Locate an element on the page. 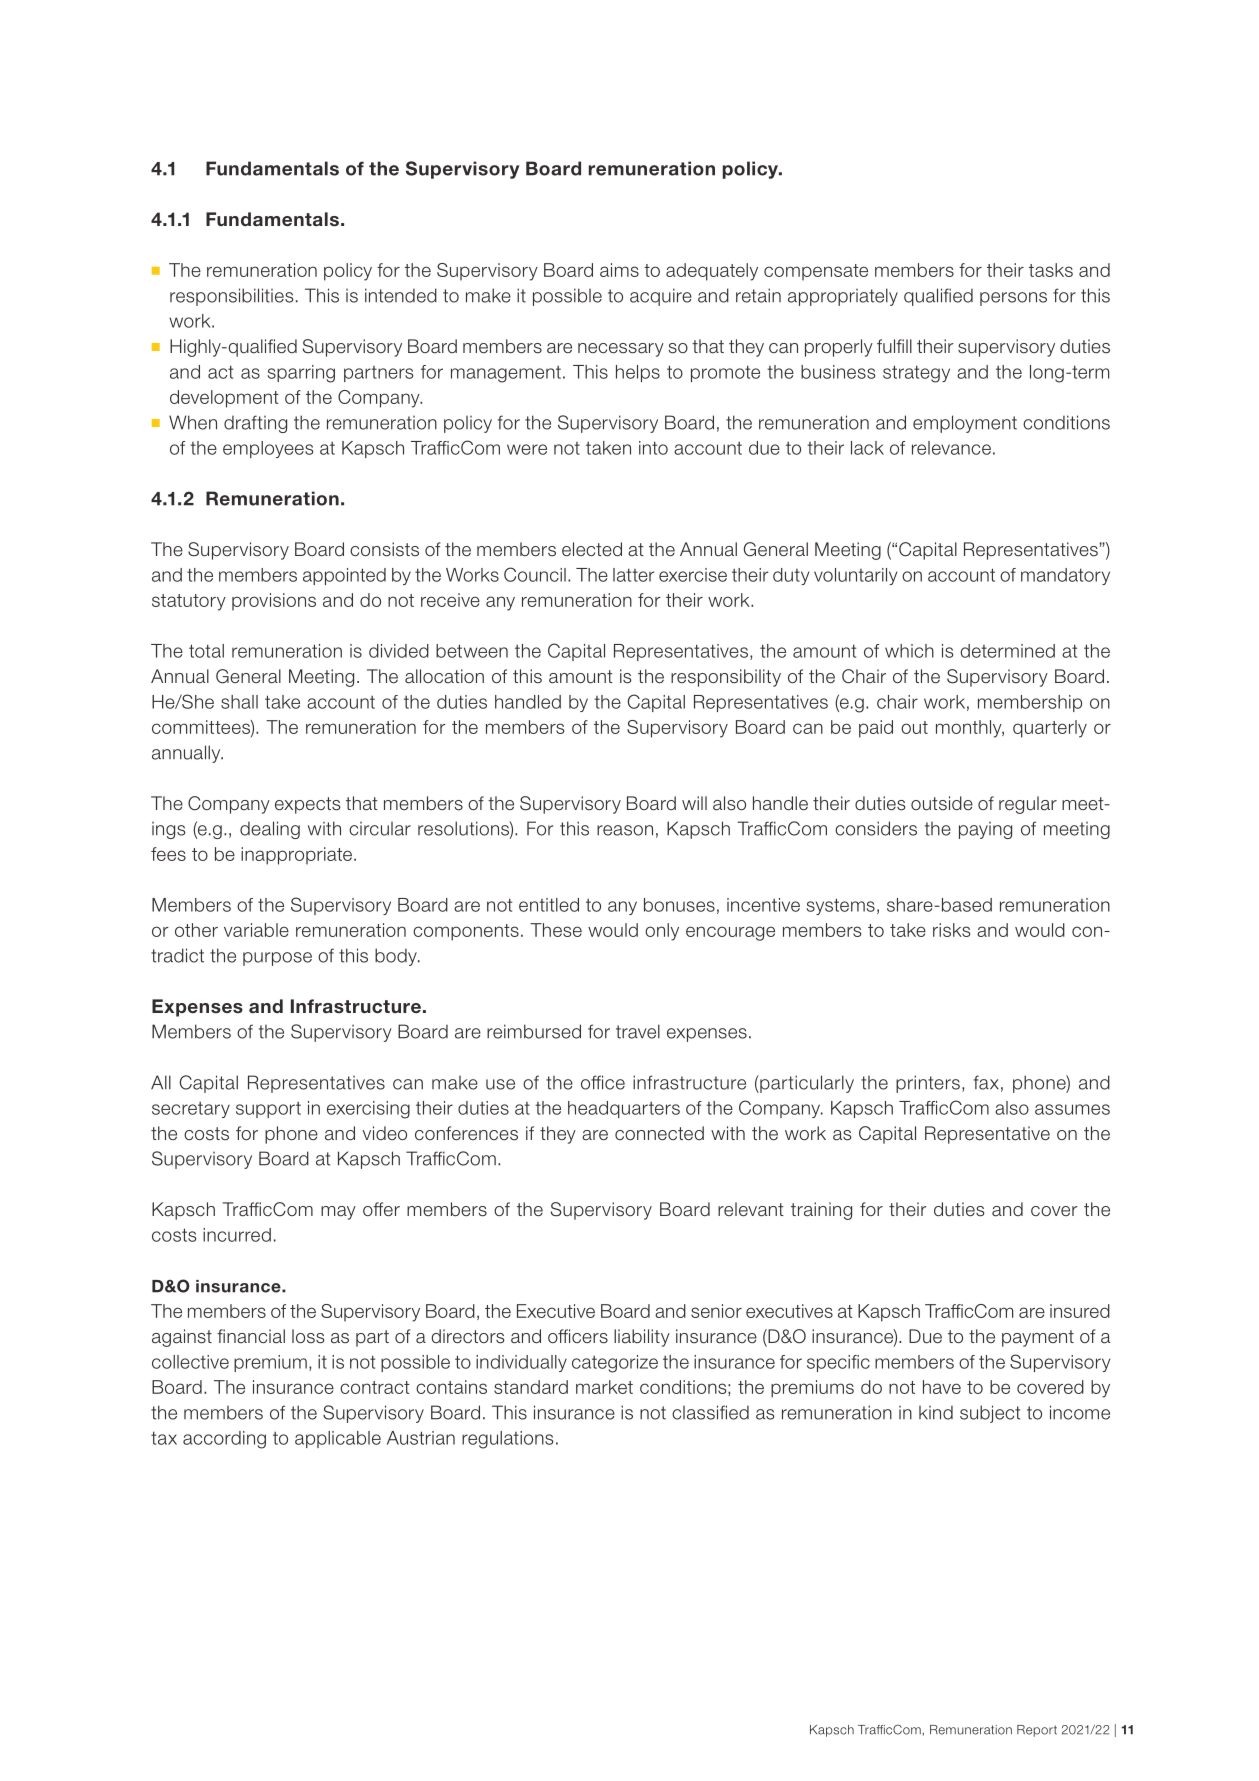  Report is located at coordinates (1037, 1731).
